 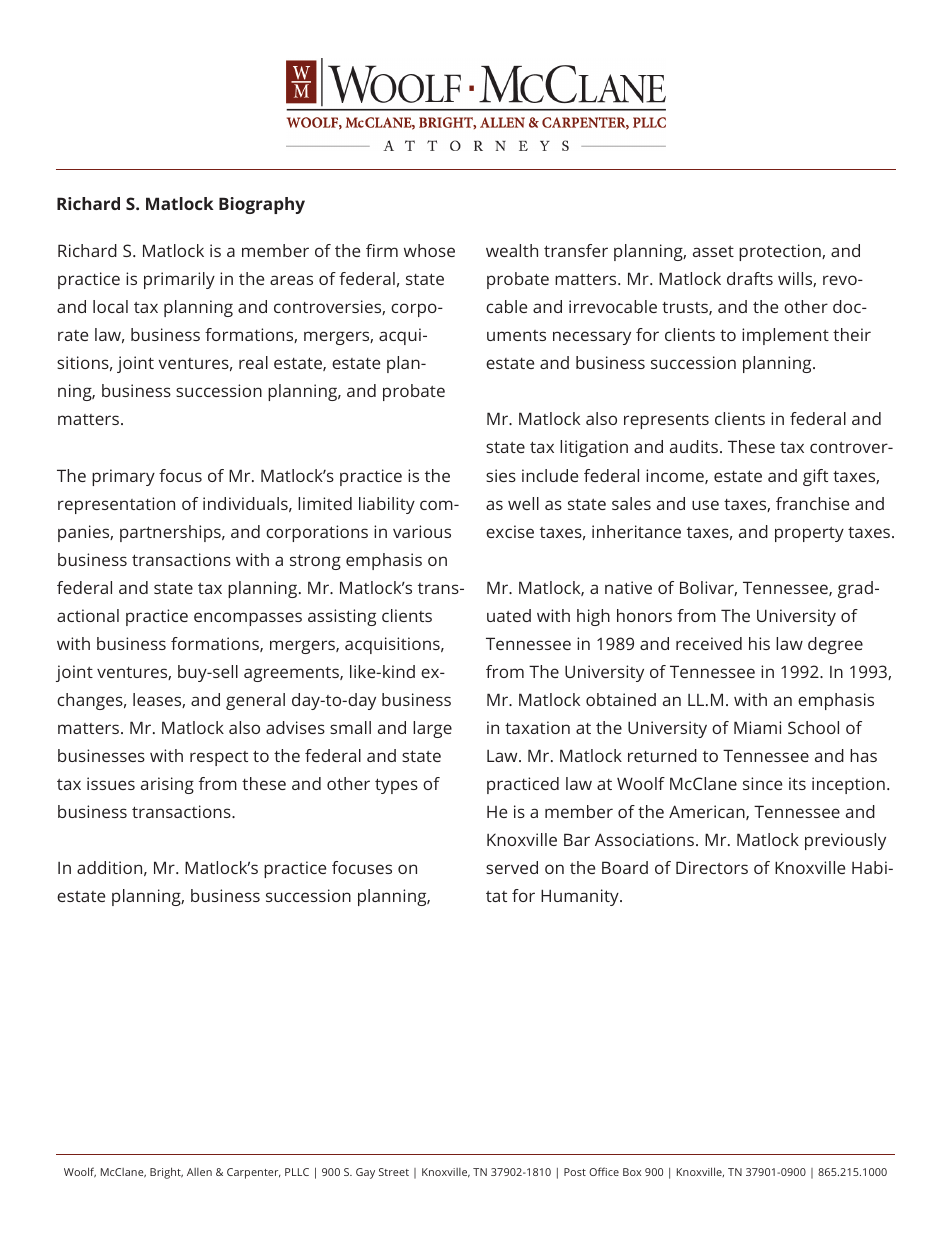 What do you see at coordinates (512, 867) in the screenshot?
I see `served` at bounding box center [512, 867].
